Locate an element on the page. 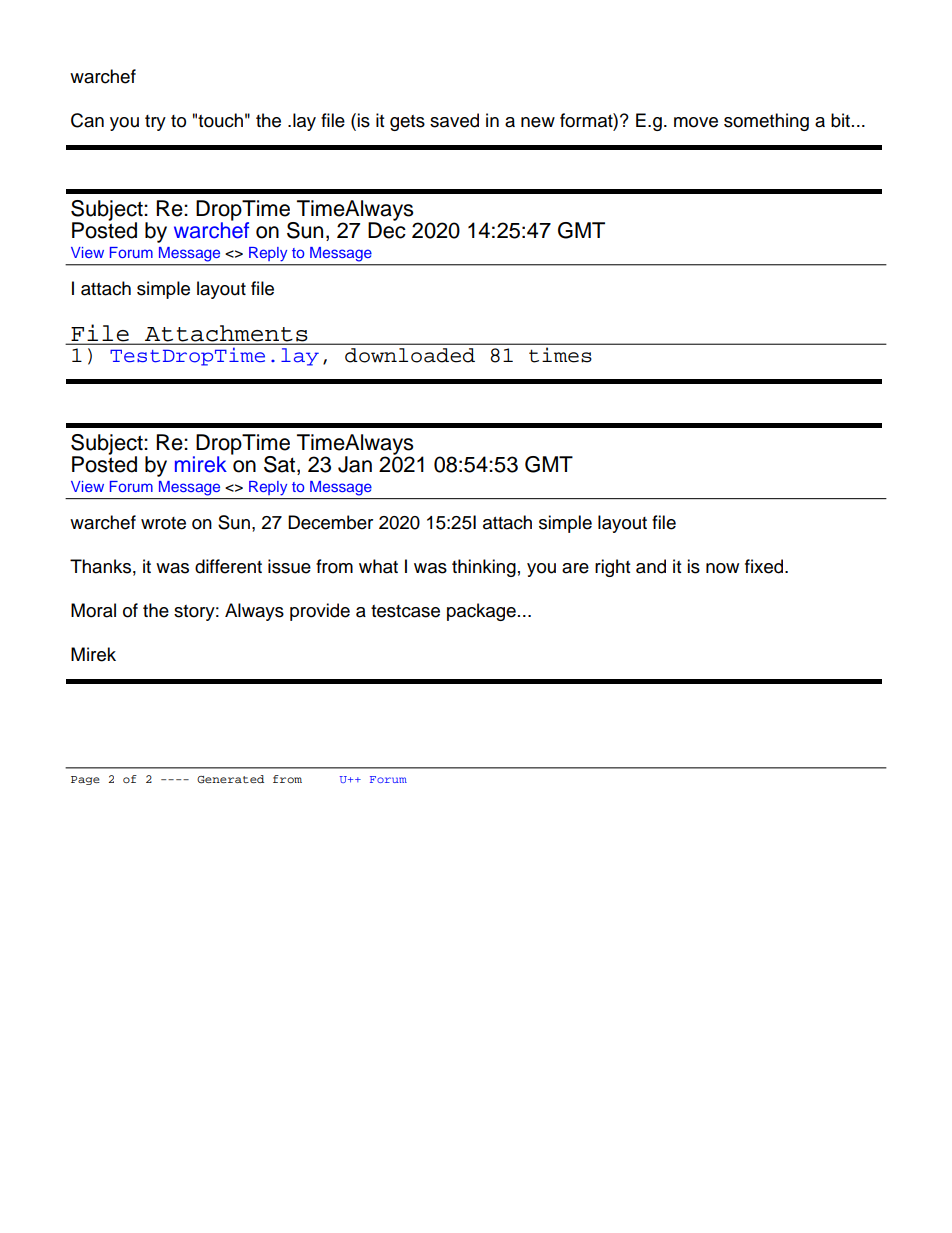 The width and height of the document is (952, 1233). Generated is located at coordinates (230, 779).
